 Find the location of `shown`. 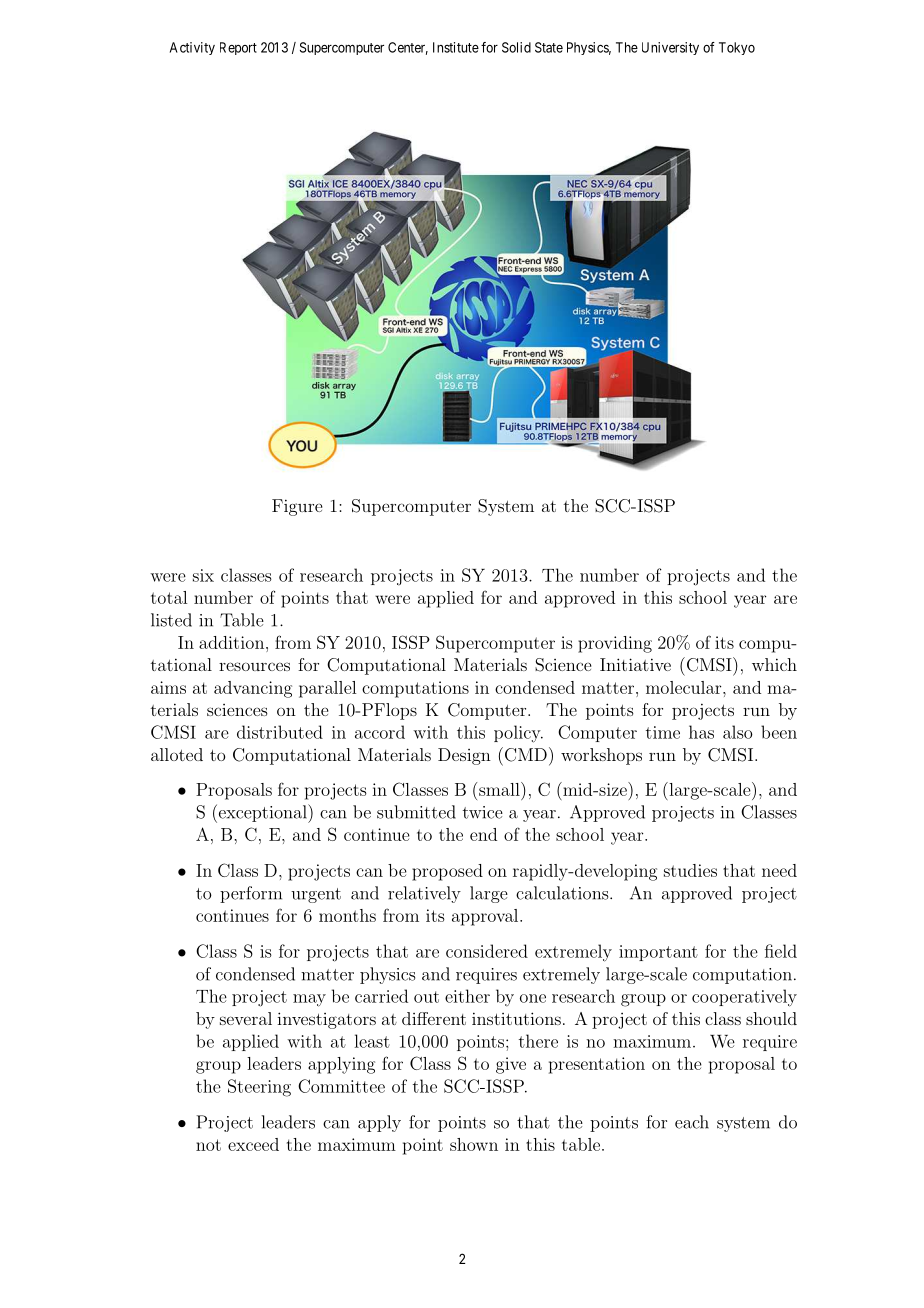

shown is located at coordinates (474, 1144).
